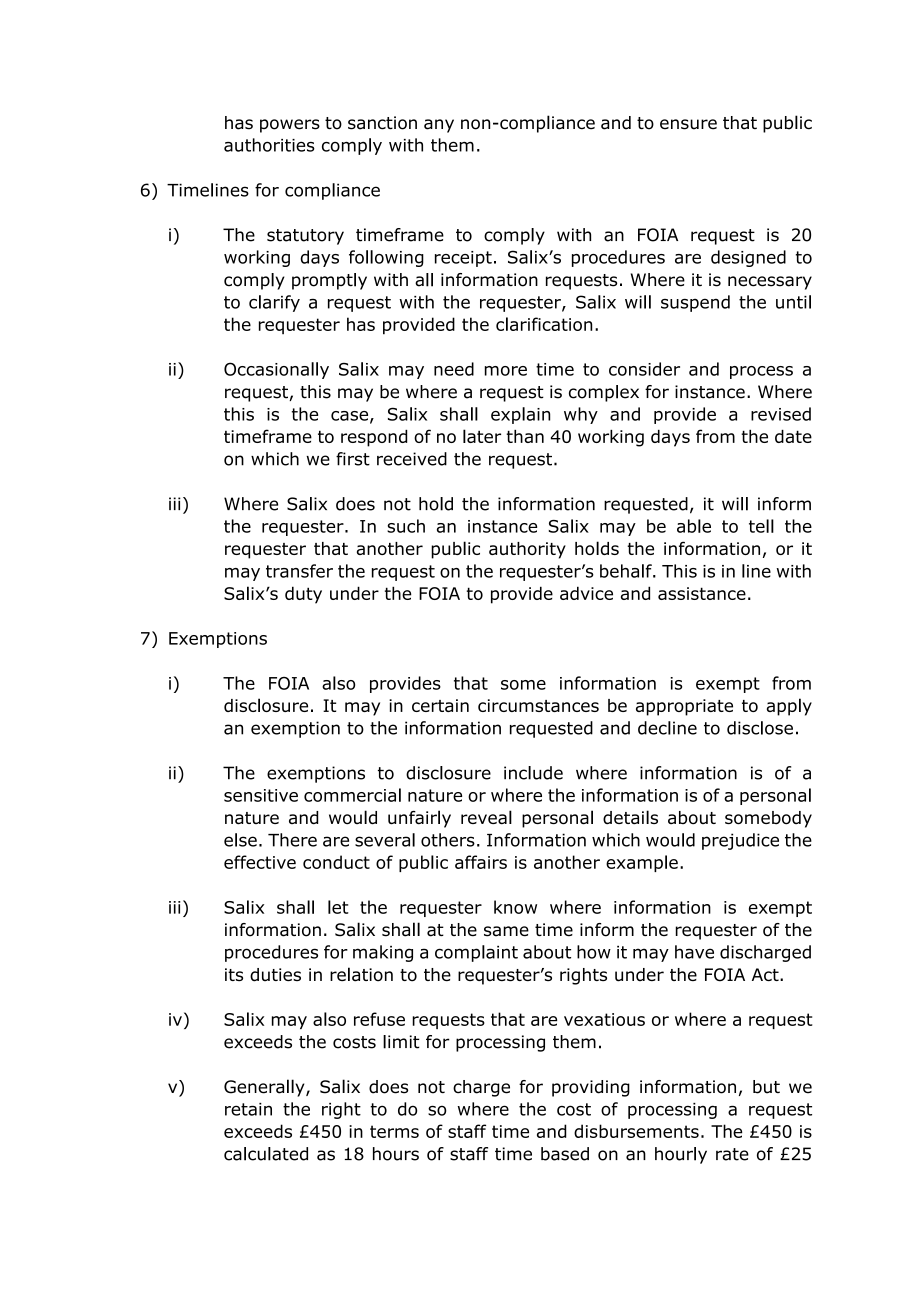  What do you see at coordinates (525, 436) in the screenshot?
I see `than` at bounding box center [525, 436].
